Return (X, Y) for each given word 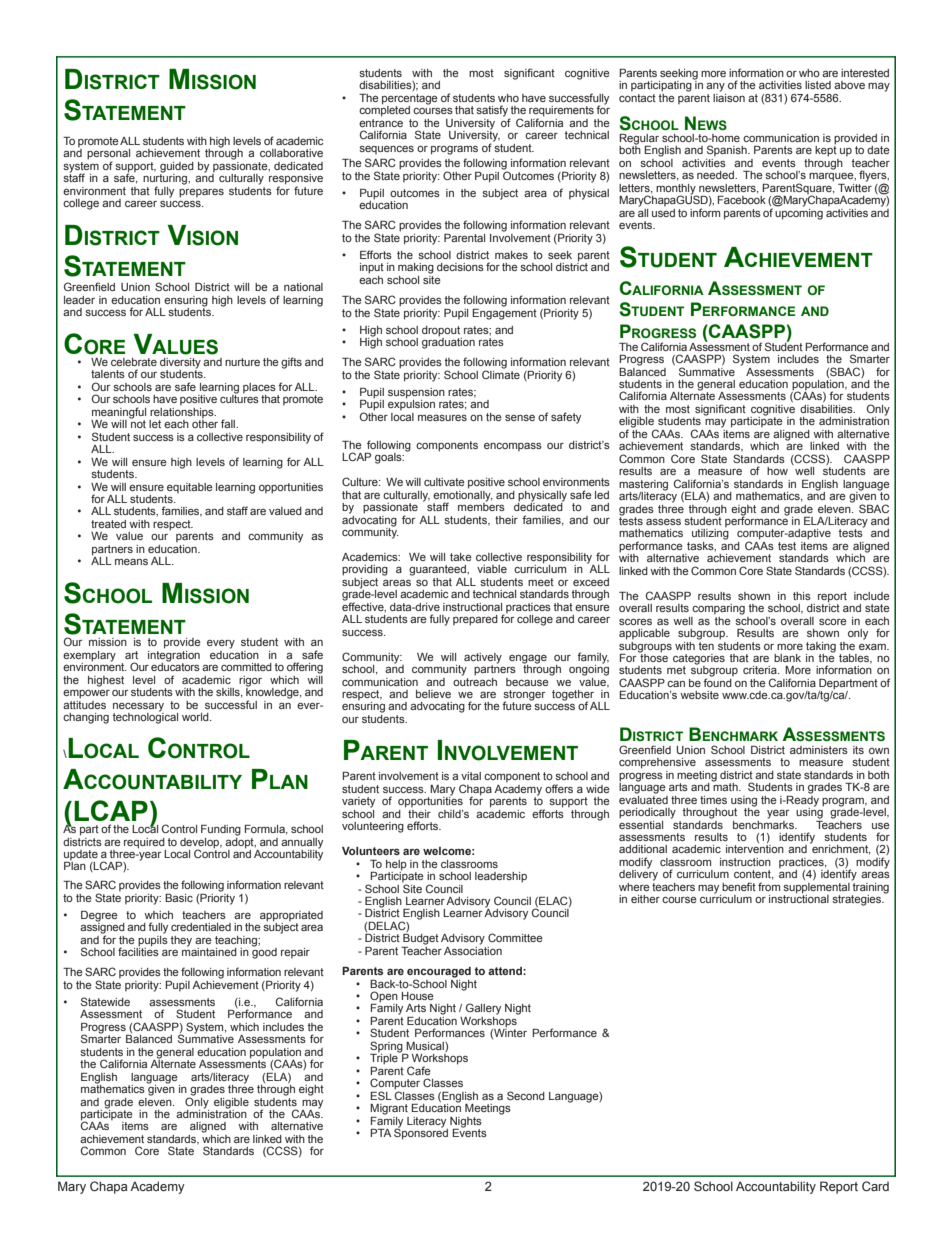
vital (471, 776)
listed (818, 85)
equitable (190, 488)
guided (177, 168)
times (713, 800)
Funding (221, 830)
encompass (513, 447)
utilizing (710, 534)
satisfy (493, 112)
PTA (380, 1133)
